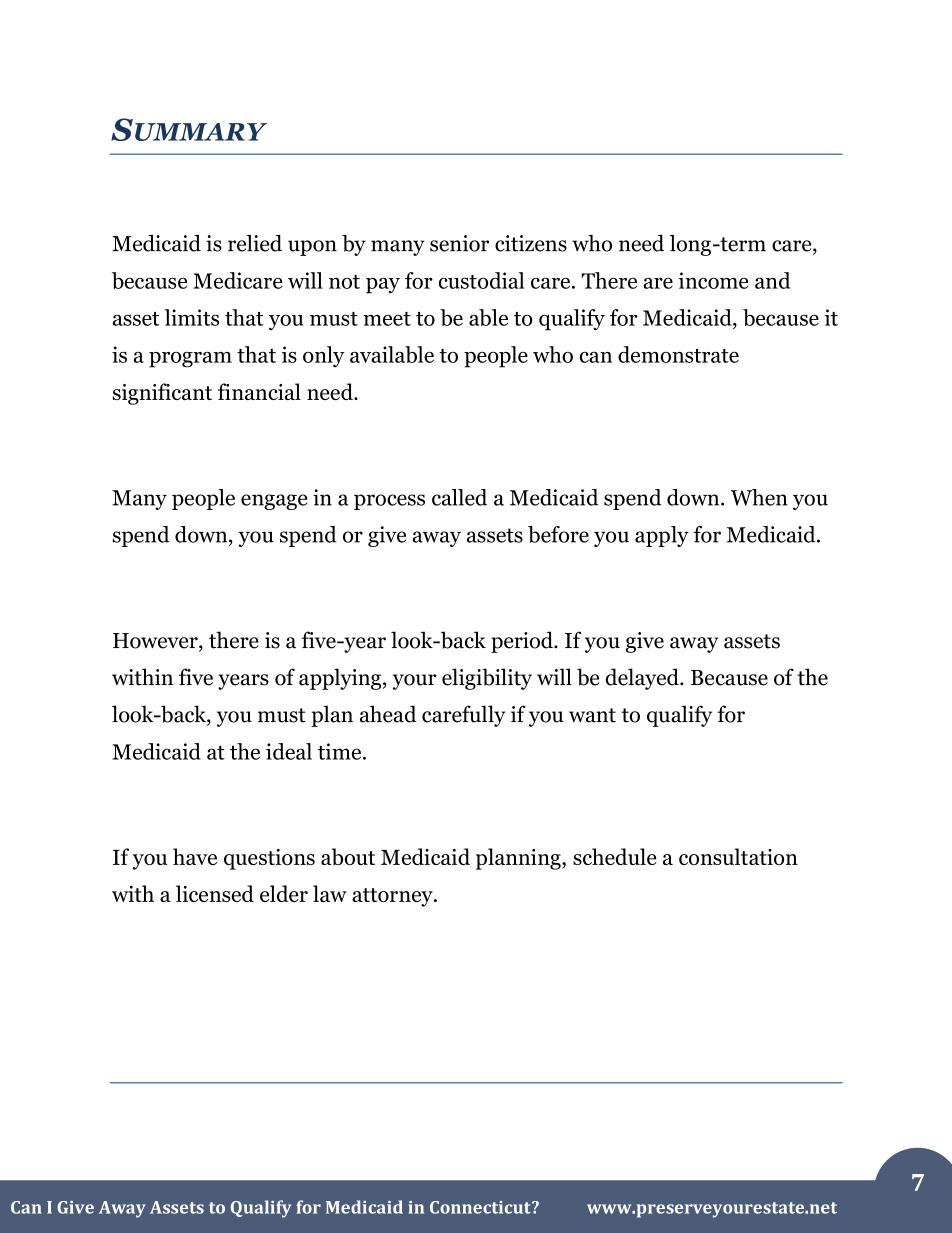  Describe the element at coordinates (393, 897) in the page. I see `attorney` at that location.
